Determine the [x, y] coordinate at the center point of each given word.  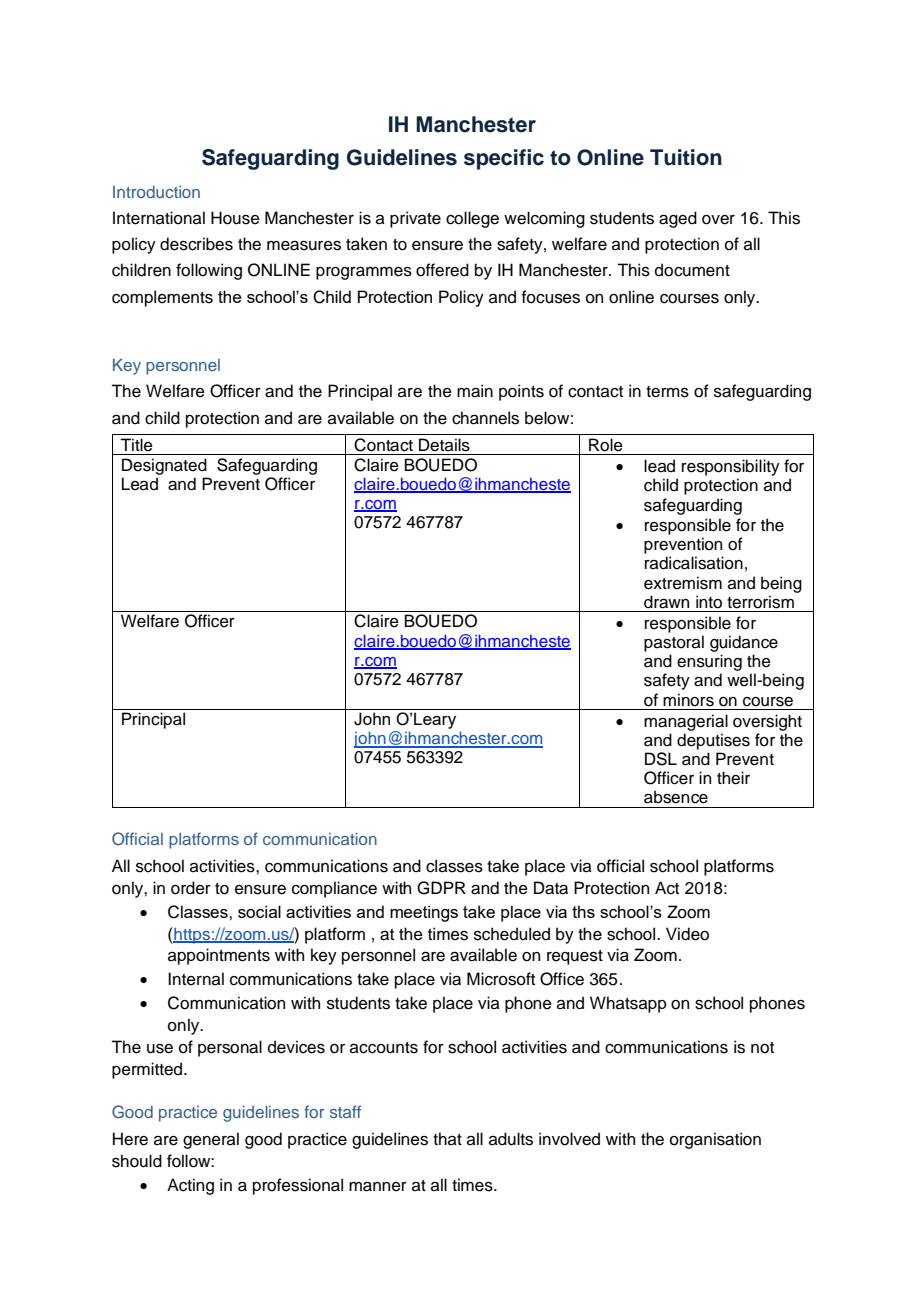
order [191, 888]
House [235, 218]
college [472, 219]
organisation [715, 1140]
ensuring [709, 664]
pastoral [674, 643]
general [211, 1140]
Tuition [686, 157]
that [447, 1139]
